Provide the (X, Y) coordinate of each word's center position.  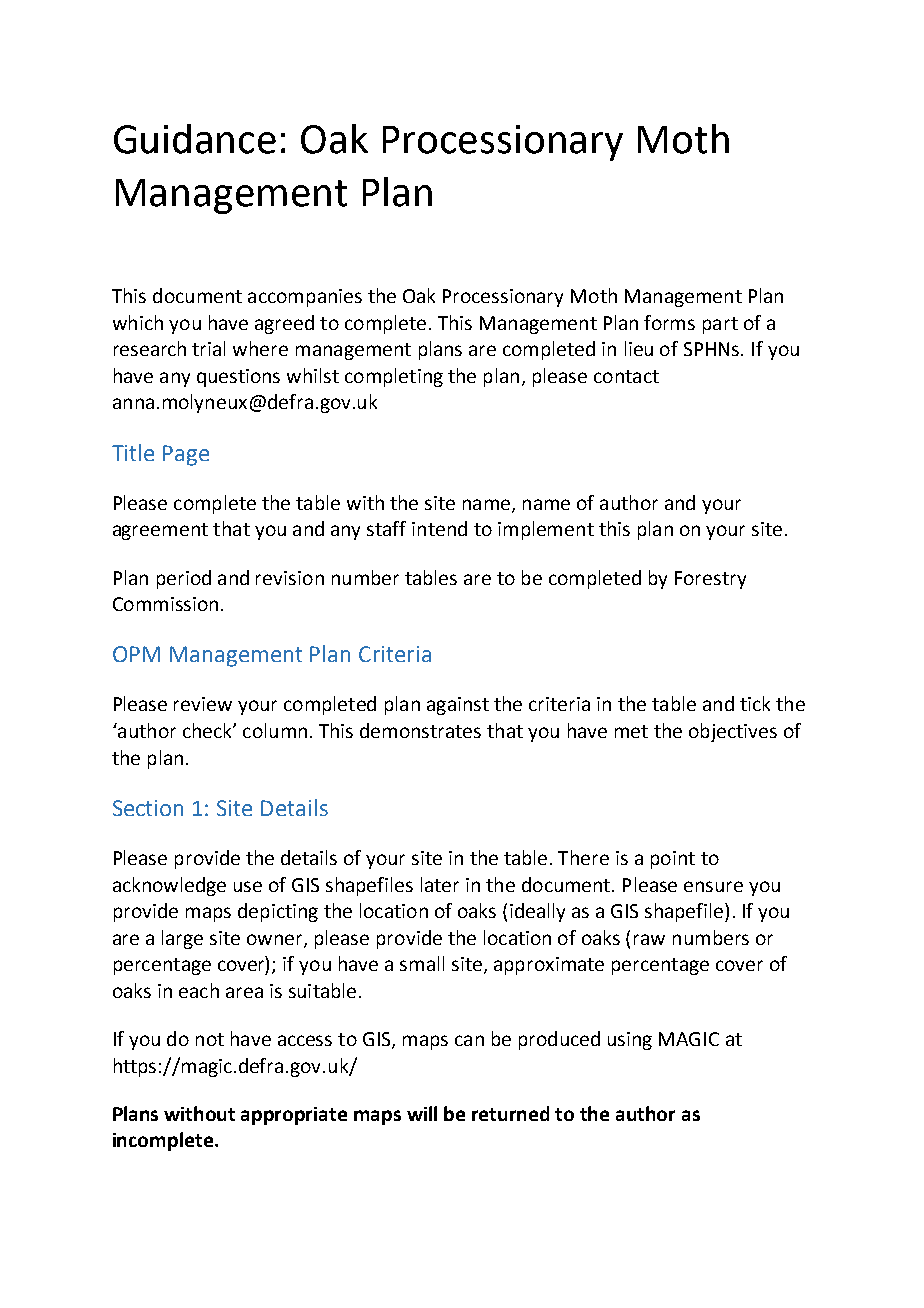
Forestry (710, 580)
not (210, 1039)
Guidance (195, 139)
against (458, 706)
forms (669, 322)
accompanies (305, 298)
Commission (165, 604)
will (422, 1113)
